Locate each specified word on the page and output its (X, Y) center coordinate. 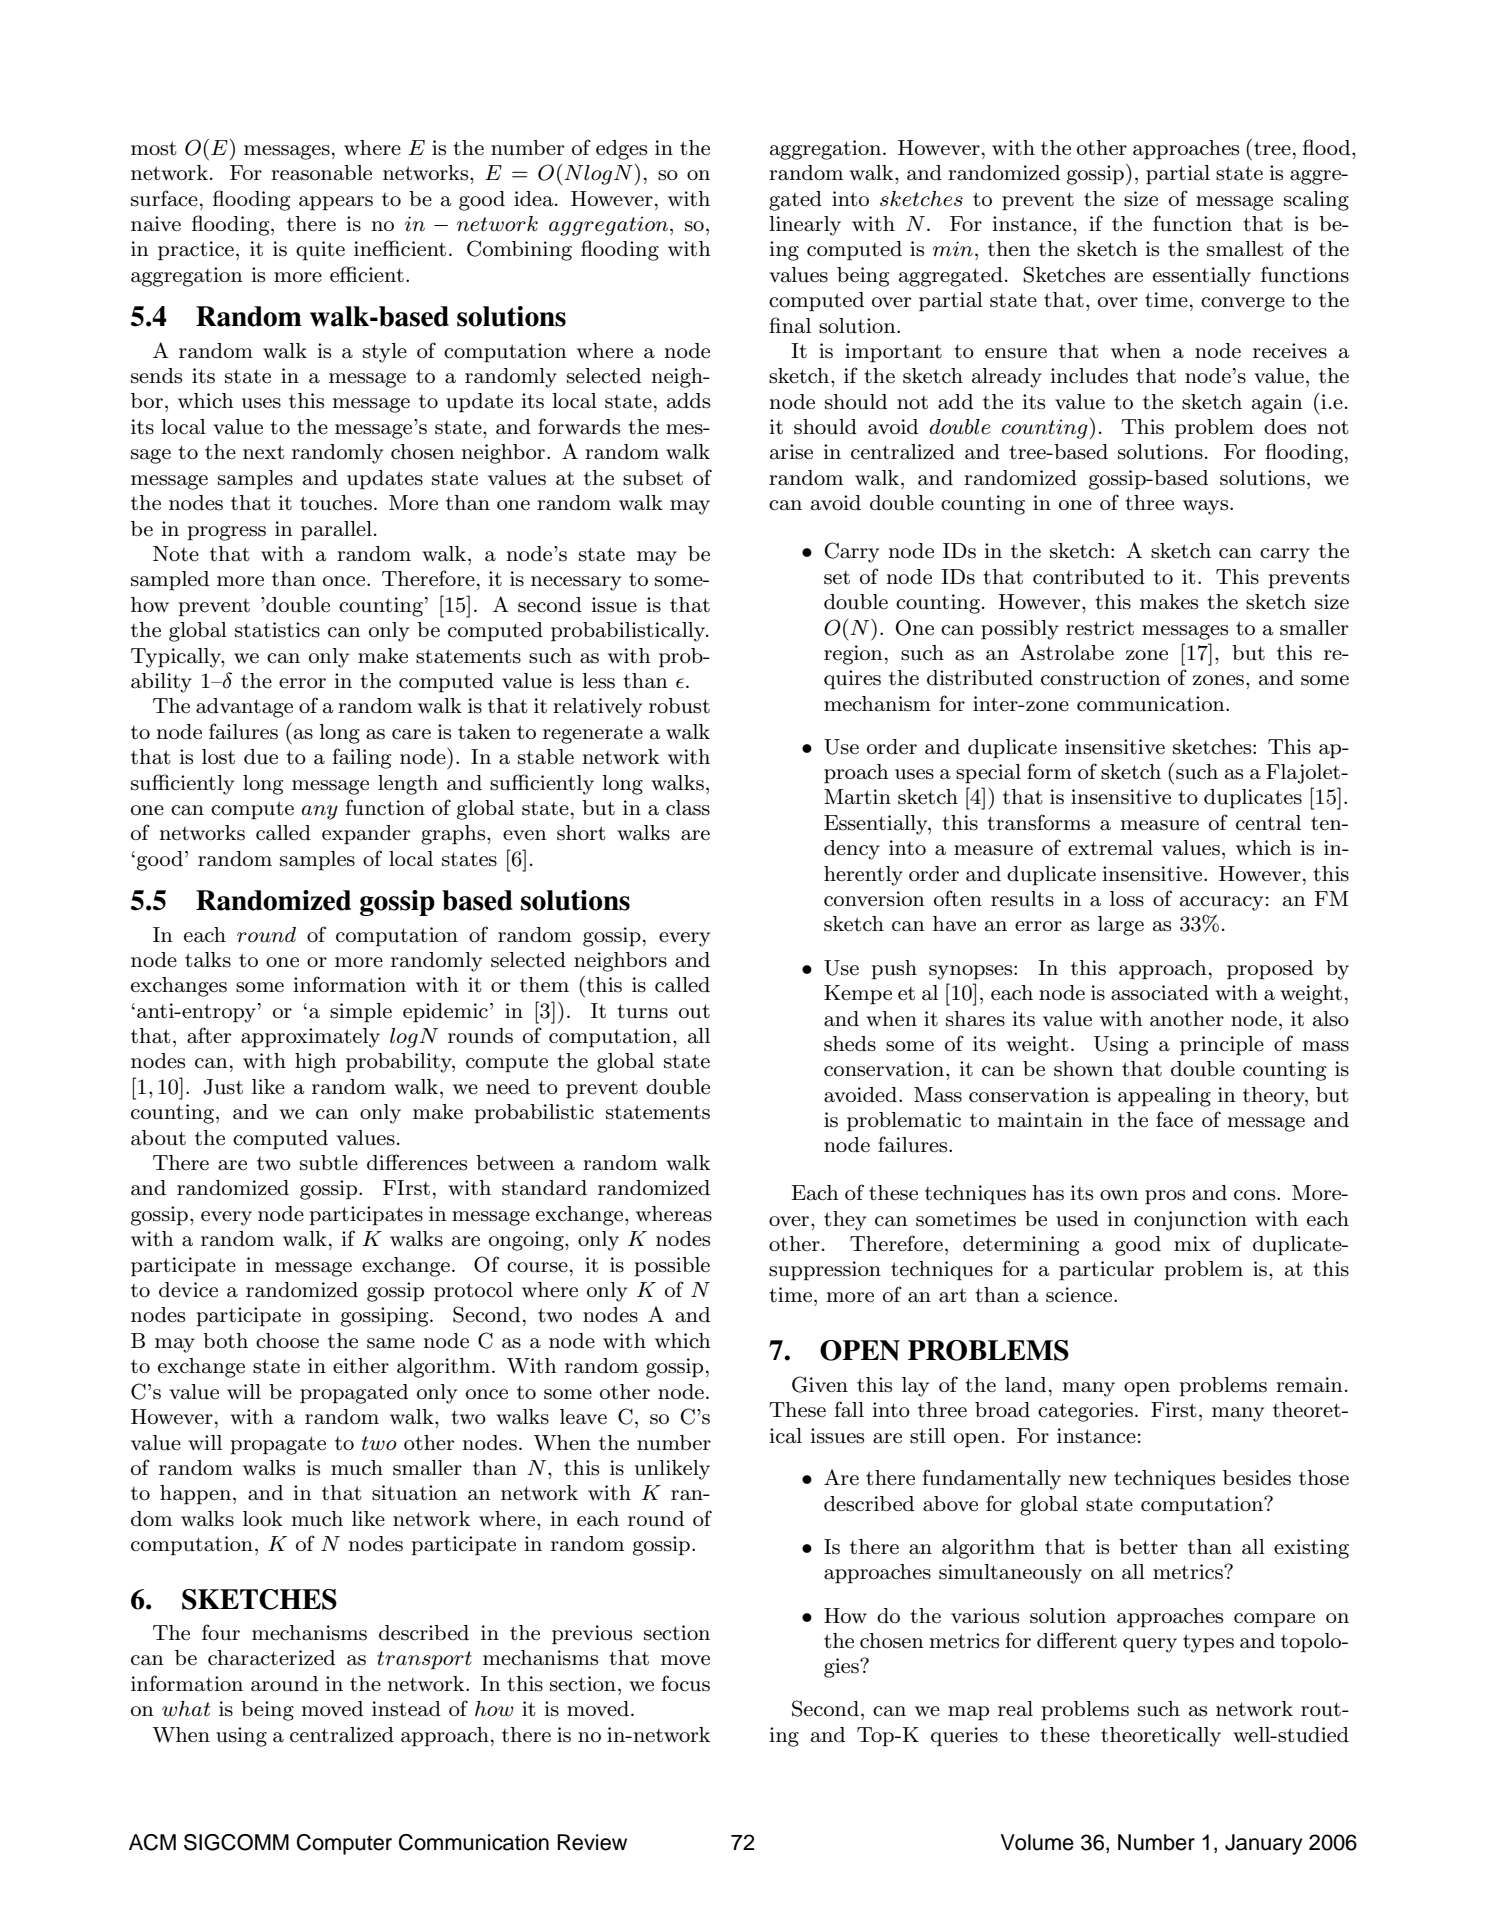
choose (287, 1341)
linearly (805, 226)
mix (1192, 1243)
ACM (152, 1842)
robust (679, 706)
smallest (1245, 249)
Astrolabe (1067, 652)
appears (336, 203)
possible (672, 1267)
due (261, 757)
